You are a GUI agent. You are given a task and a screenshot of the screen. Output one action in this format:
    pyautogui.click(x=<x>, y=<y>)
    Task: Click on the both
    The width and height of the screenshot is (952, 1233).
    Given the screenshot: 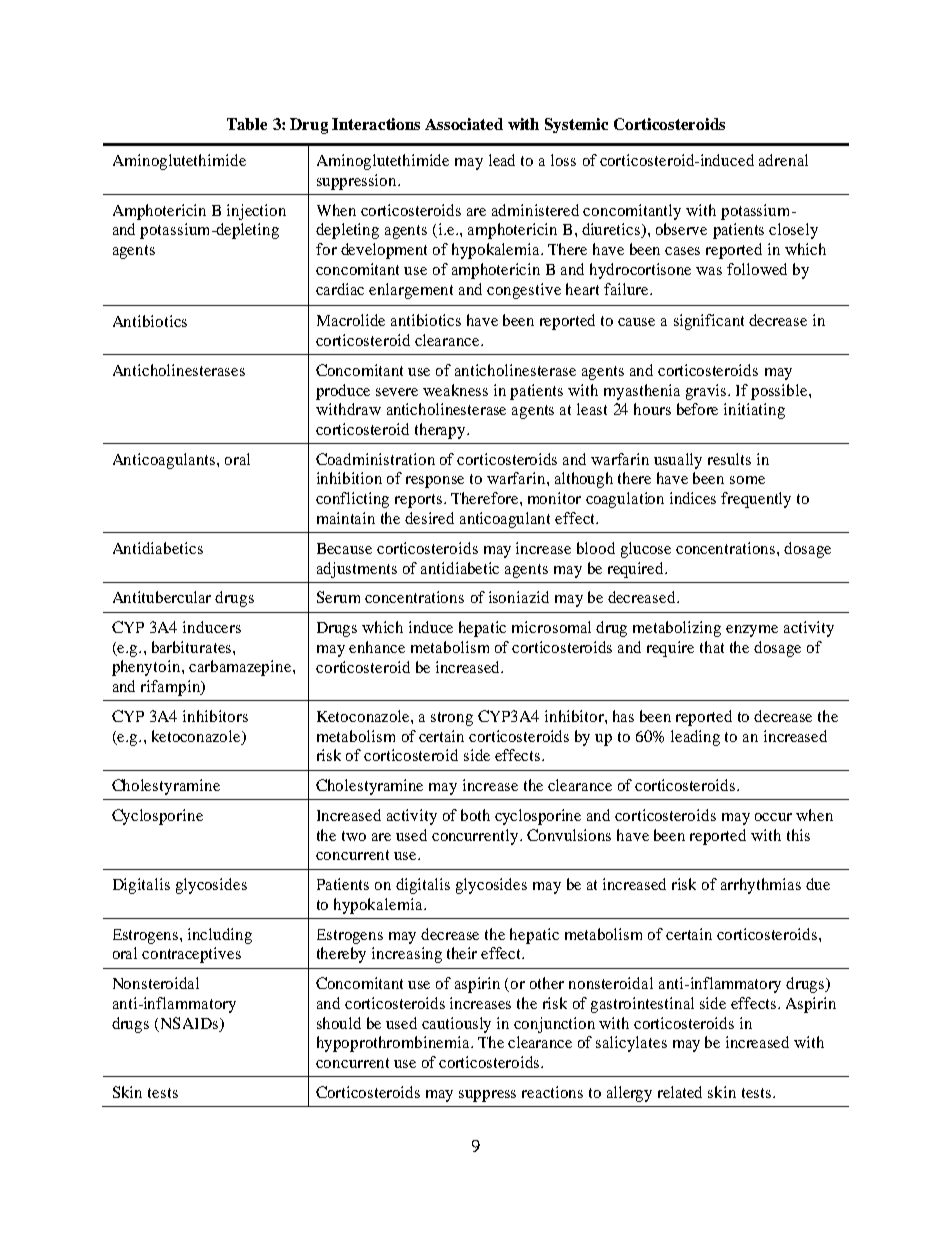 What is the action you would take?
    pyautogui.click(x=475, y=815)
